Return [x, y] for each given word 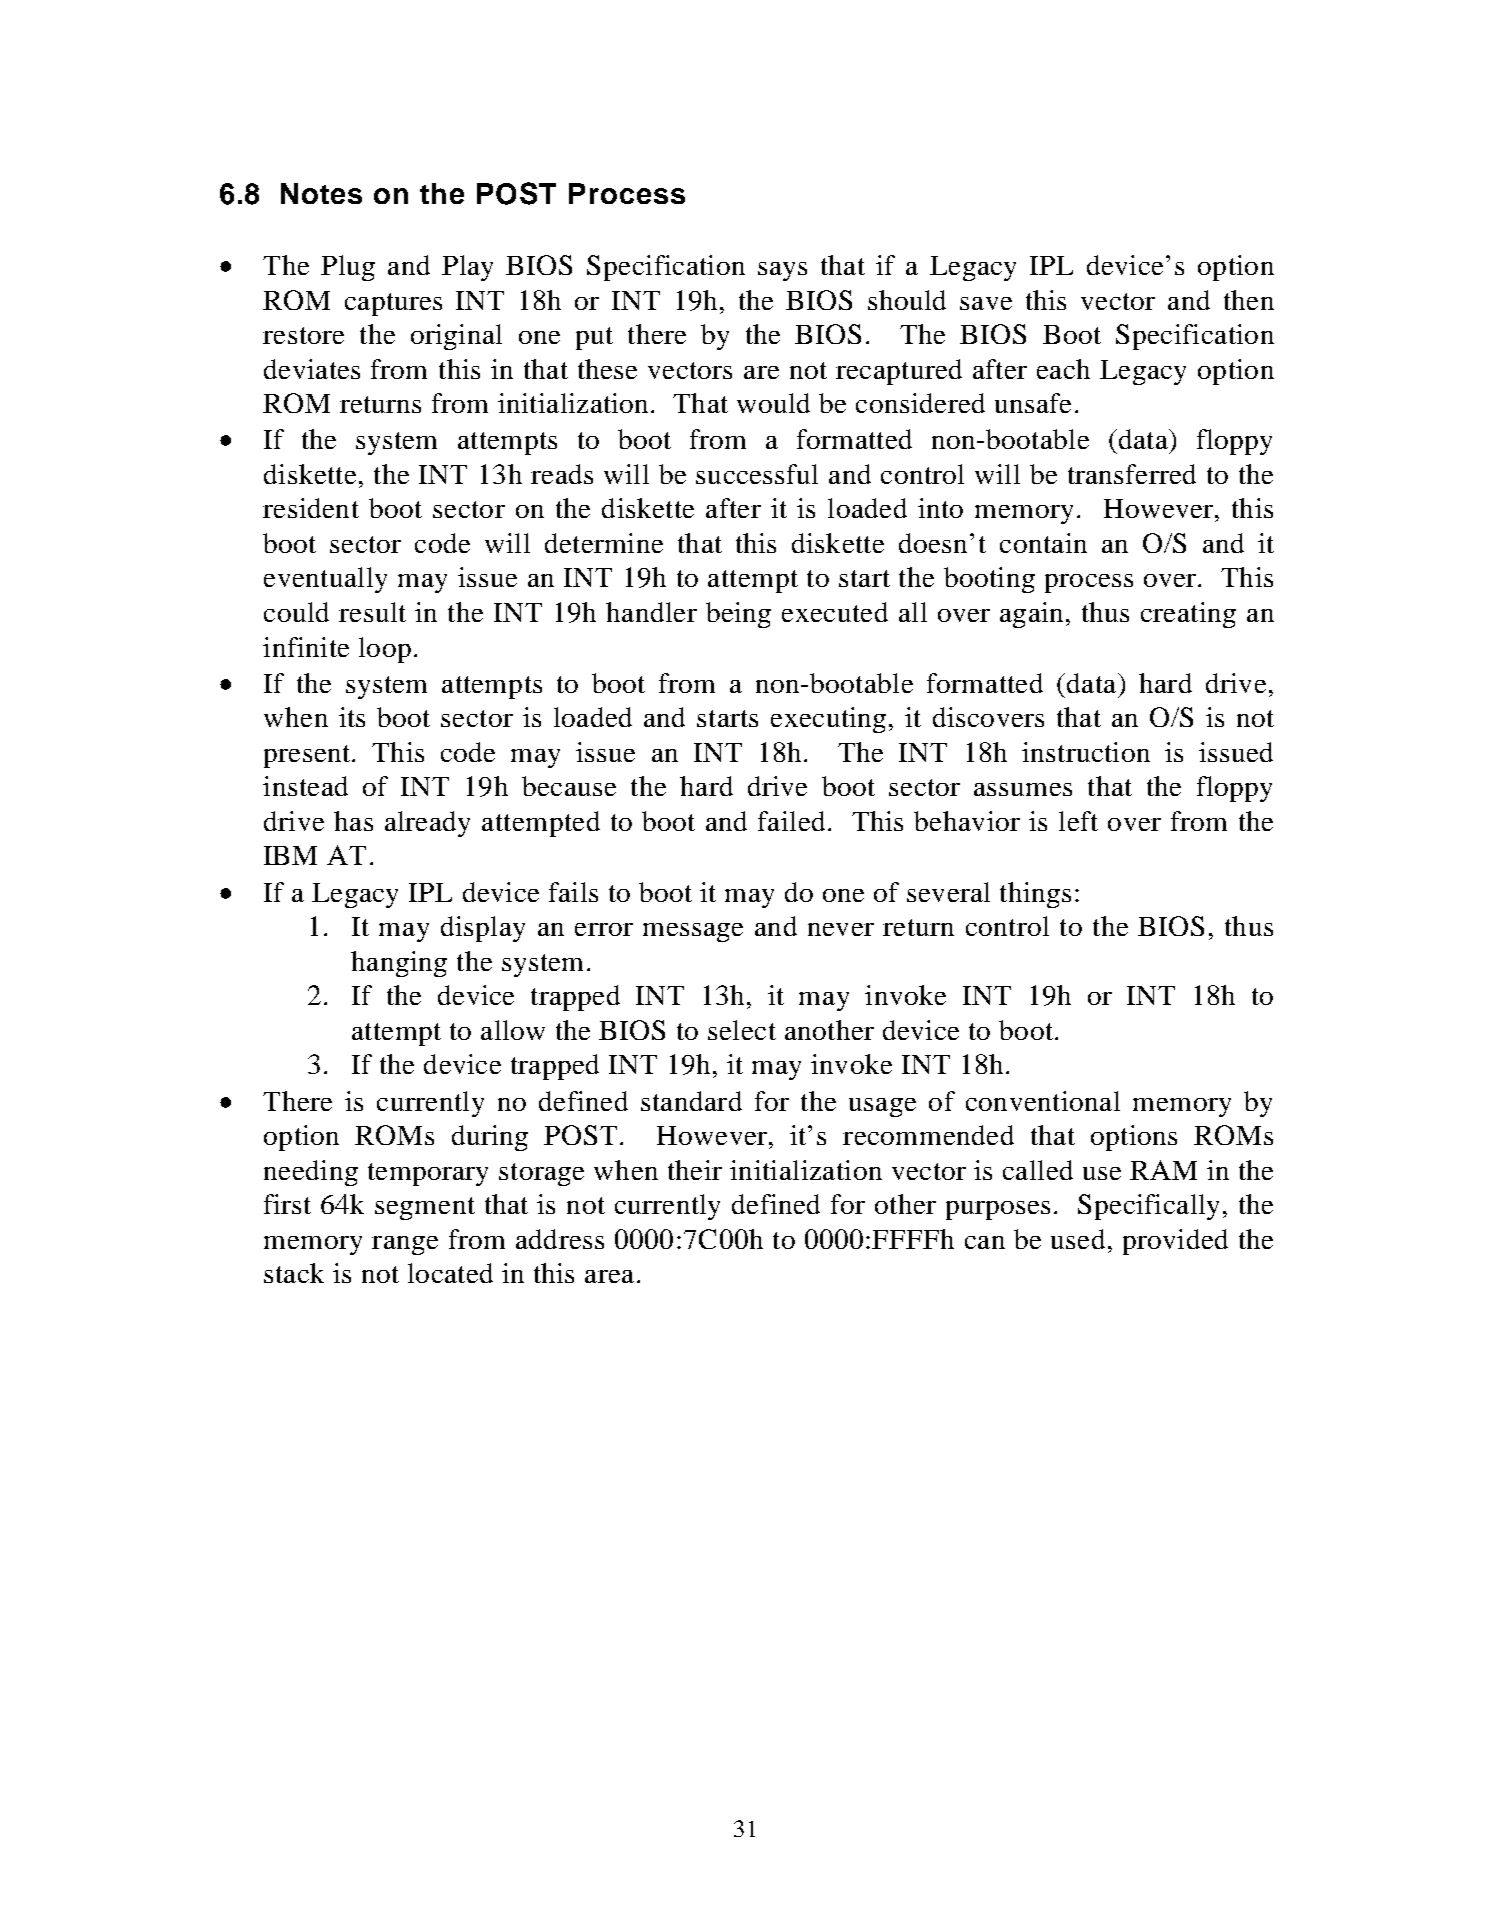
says [782, 271]
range [405, 1245]
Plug [348, 268]
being [738, 615]
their [695, 1170]
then [1249, 300]
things [1035, 895]
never [841, 929]
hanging [399, 964]
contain [1043, 543]
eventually [325, 580]
